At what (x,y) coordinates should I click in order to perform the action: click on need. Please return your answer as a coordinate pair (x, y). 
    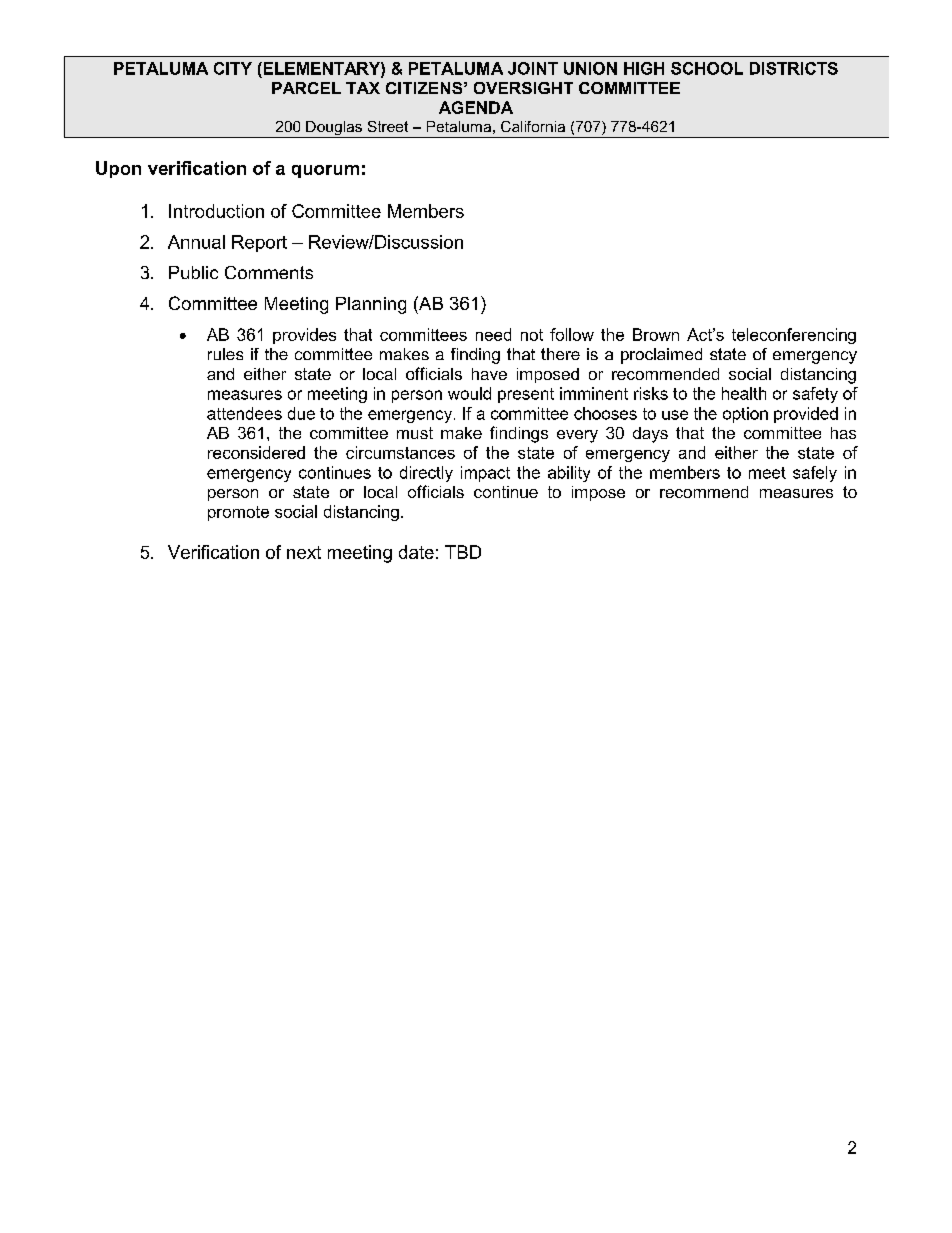
    Looking at the image, I should click on (493, 334).
